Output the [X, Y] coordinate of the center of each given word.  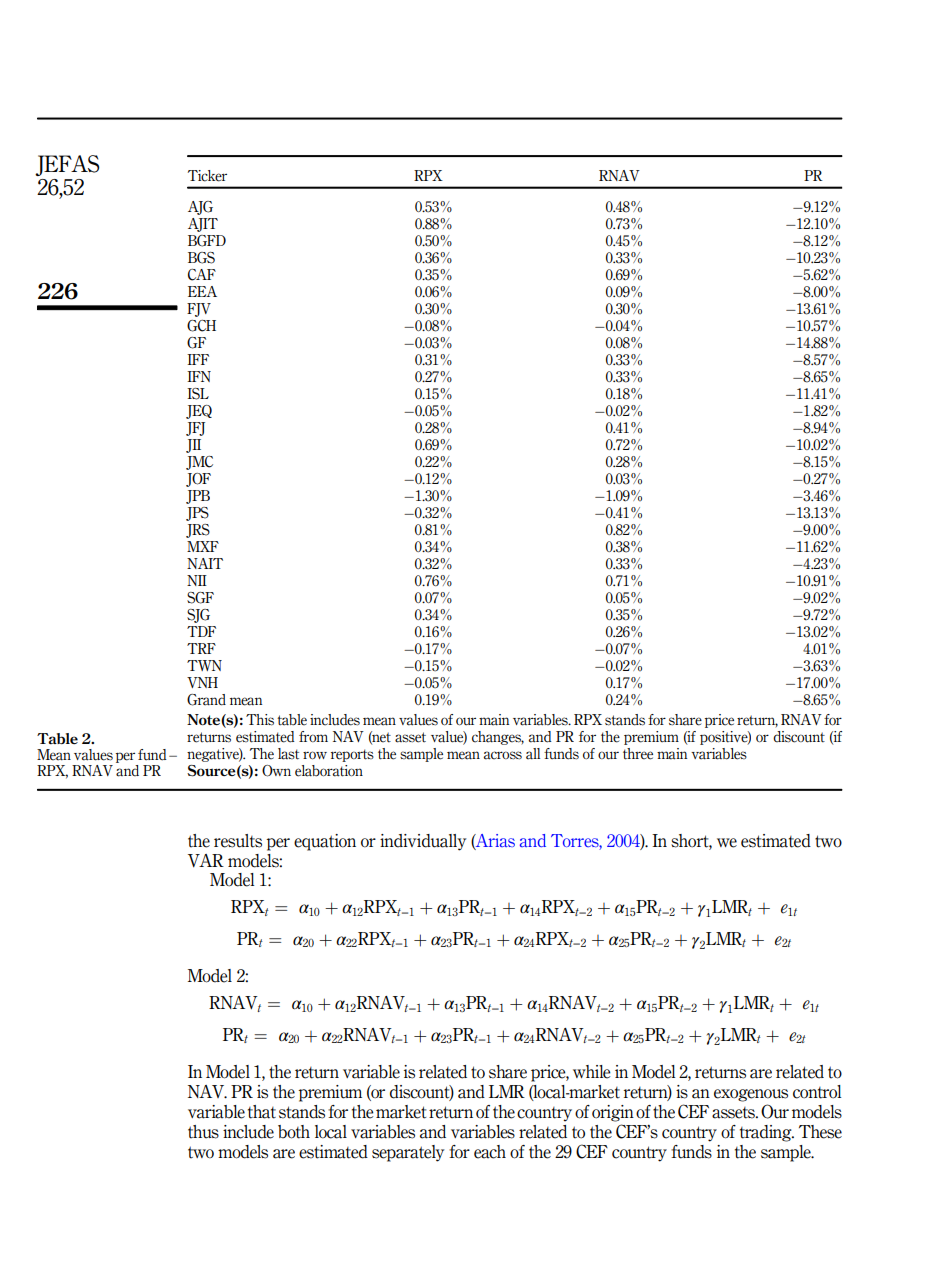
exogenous [751, 1095]
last [288, 754]
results [238, 841]
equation [325, 842]
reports [352, 755]
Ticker [207, 176]
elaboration [329, 771]
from [313, 736]
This [260, 720]
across [503, 755]
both [294, 1132]
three [638, 754]
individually [423, 842]
